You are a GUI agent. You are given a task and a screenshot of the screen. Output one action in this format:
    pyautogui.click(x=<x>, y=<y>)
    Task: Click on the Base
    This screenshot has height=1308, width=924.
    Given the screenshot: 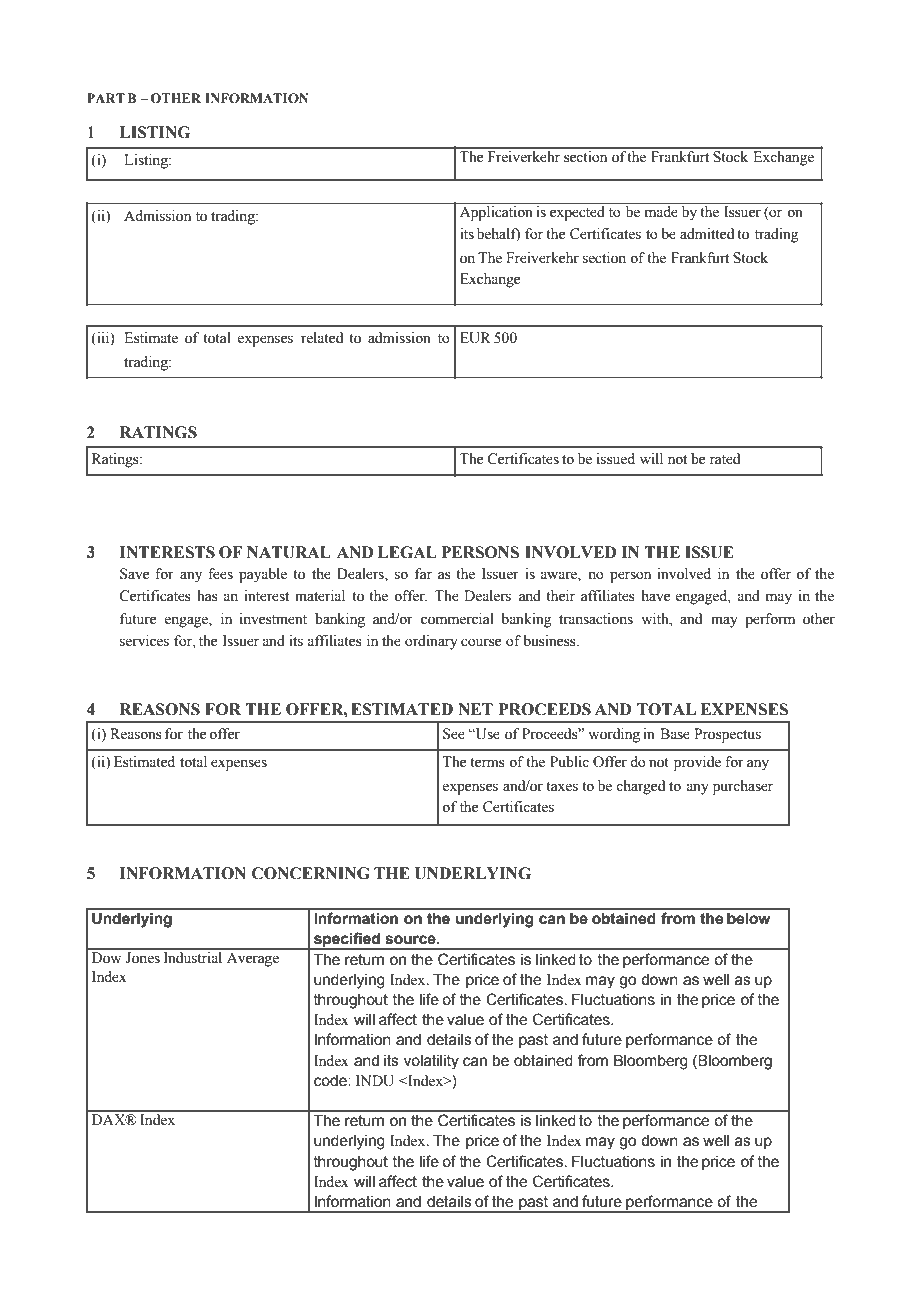 What is the action you would take?
    pyautogui.click(x=675, y=734)
